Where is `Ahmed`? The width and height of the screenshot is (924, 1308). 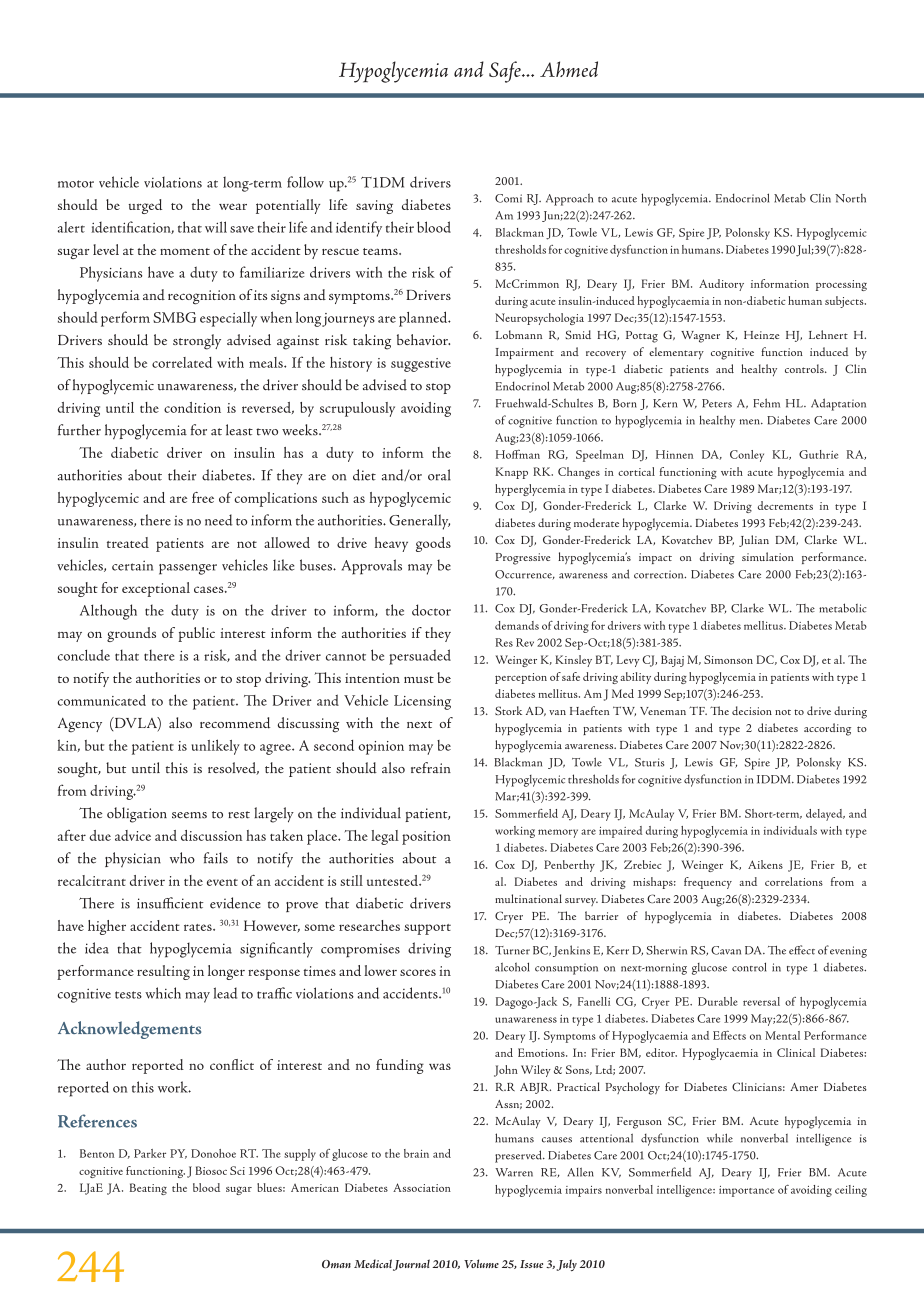 Ahmed is located at coordinates (569, 69).
